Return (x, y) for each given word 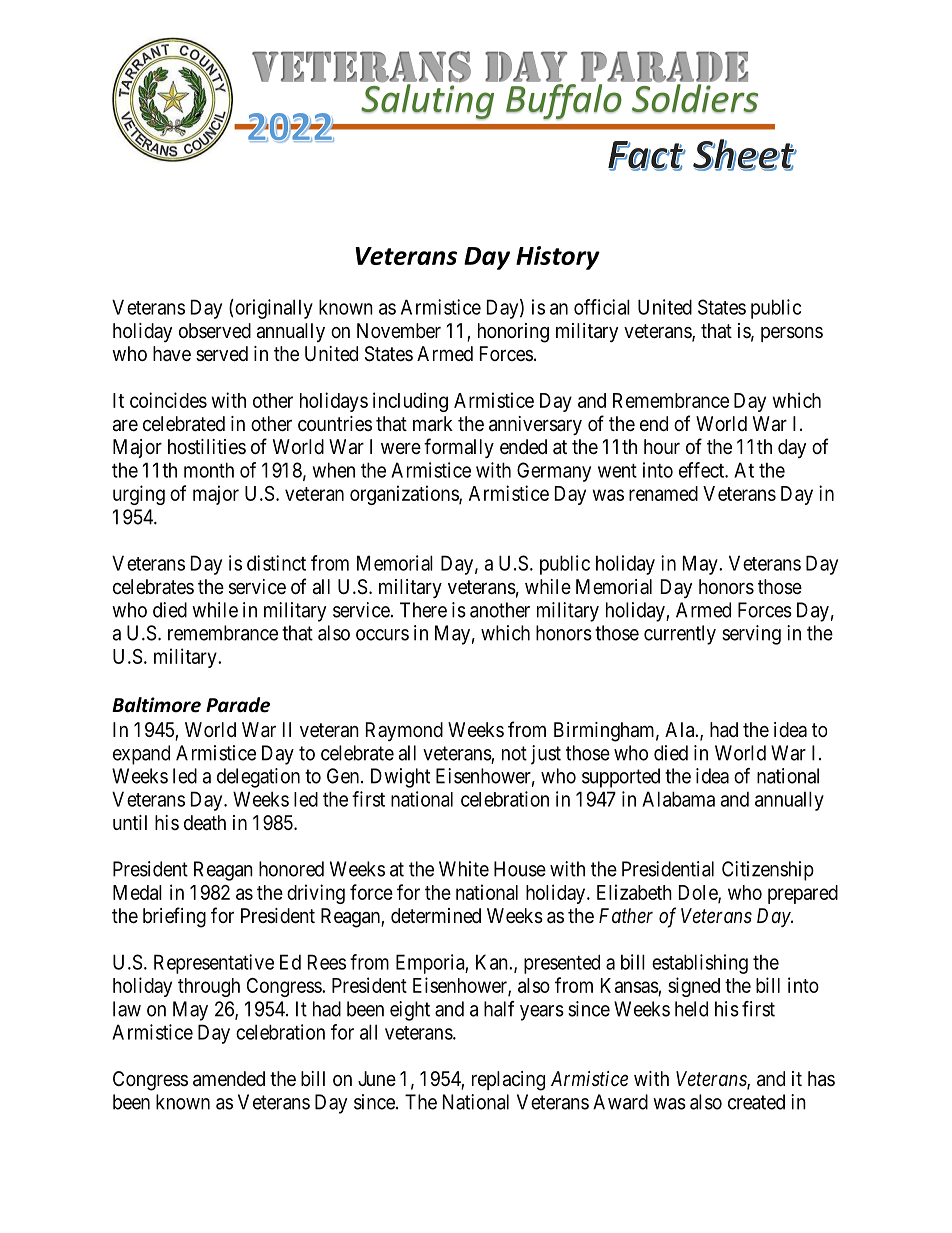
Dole (699, 893)
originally (273, 309)
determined (436, 915)
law (127, 1009)
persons (792, 334)
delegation (258, 778)
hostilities (207, 447)
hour (662, 446)
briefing (174, 917)
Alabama (678, 799)
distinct (276, 563)
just (546, 755)
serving (751, 635)
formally (459, 448)
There (423, 610)
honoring (513, 333)
